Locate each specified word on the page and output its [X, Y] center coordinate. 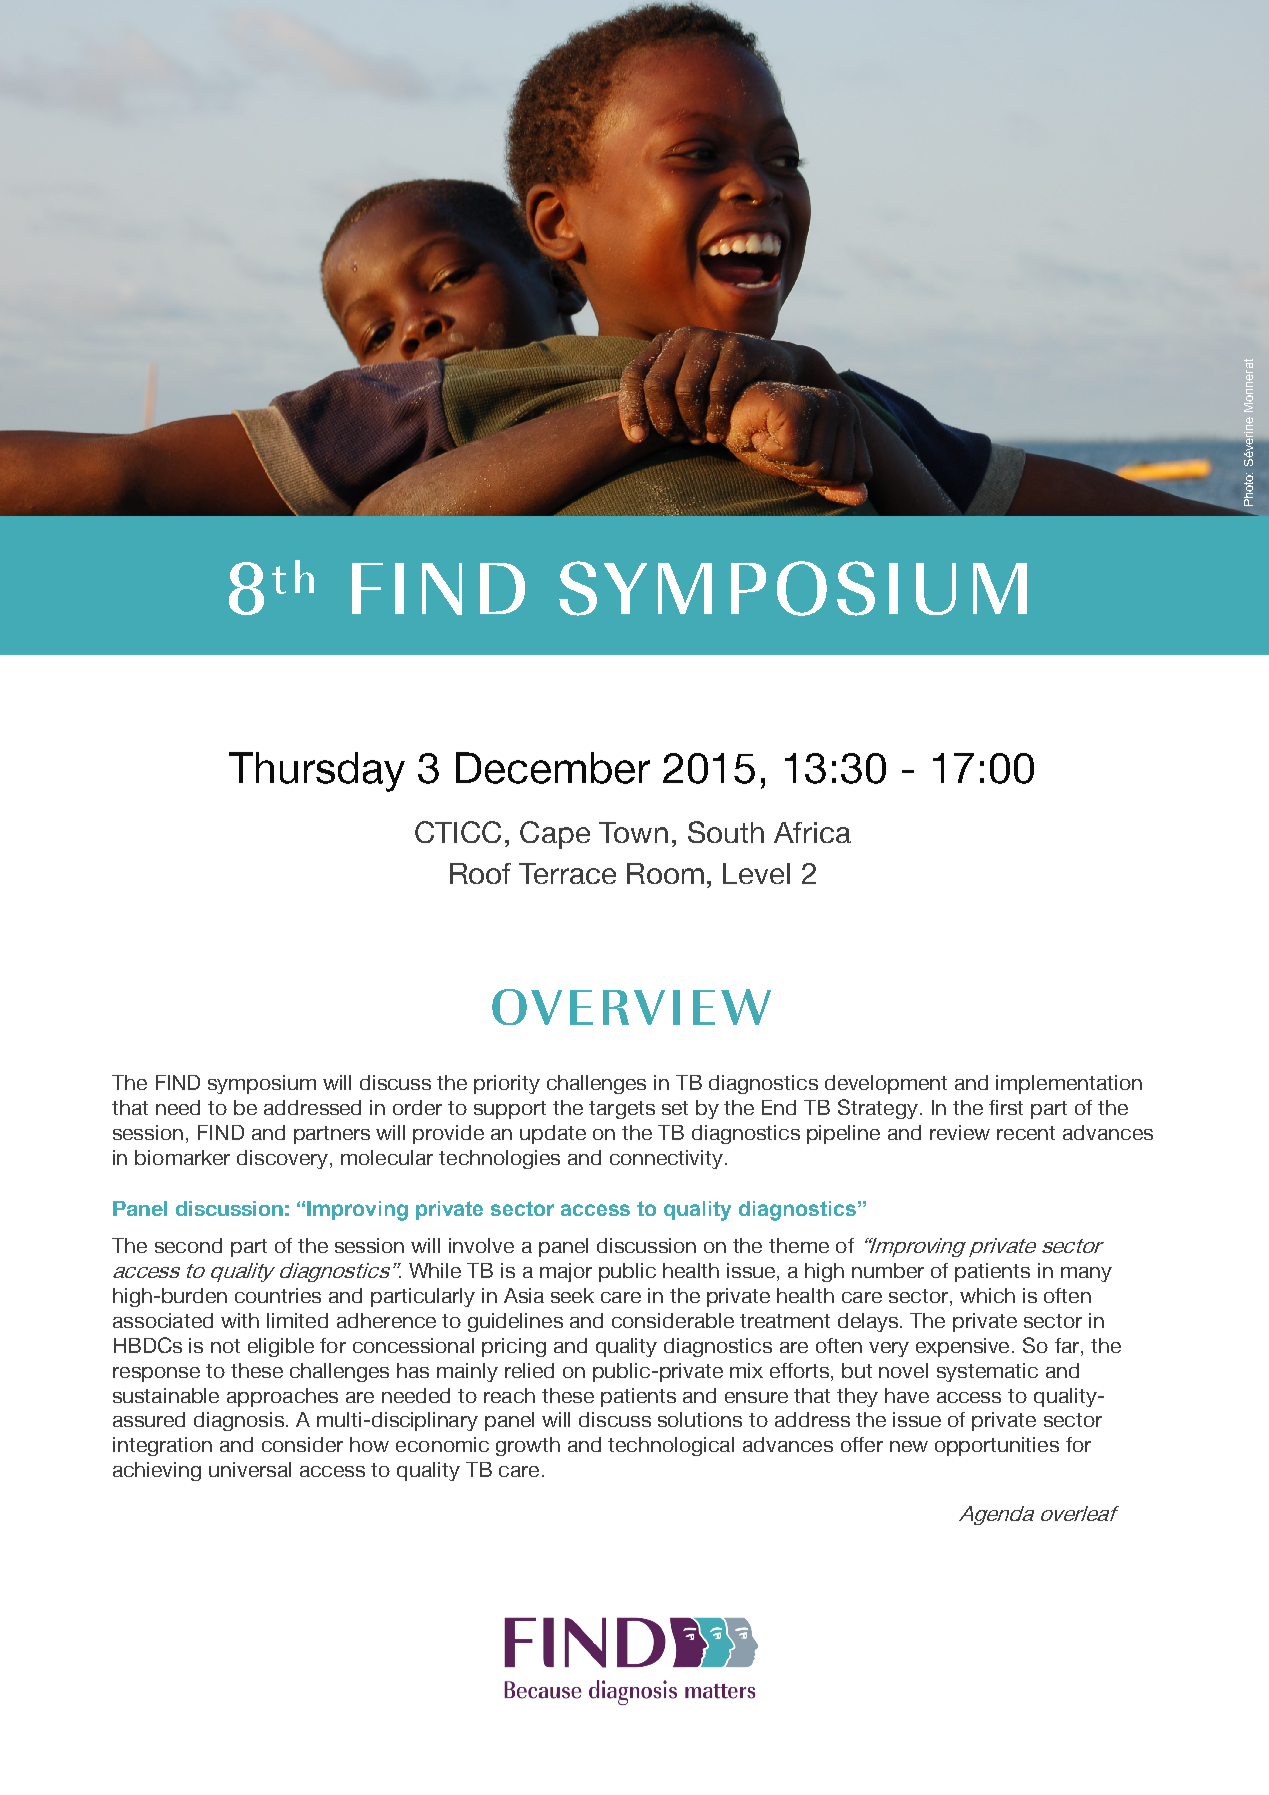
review [960, 1132]
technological [671, 1446]
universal [250, 1469]
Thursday [317, 772]
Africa [812, 832]
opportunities [997, 1446]
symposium [262, 1084]
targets [622, 1110]
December [553, 768]
